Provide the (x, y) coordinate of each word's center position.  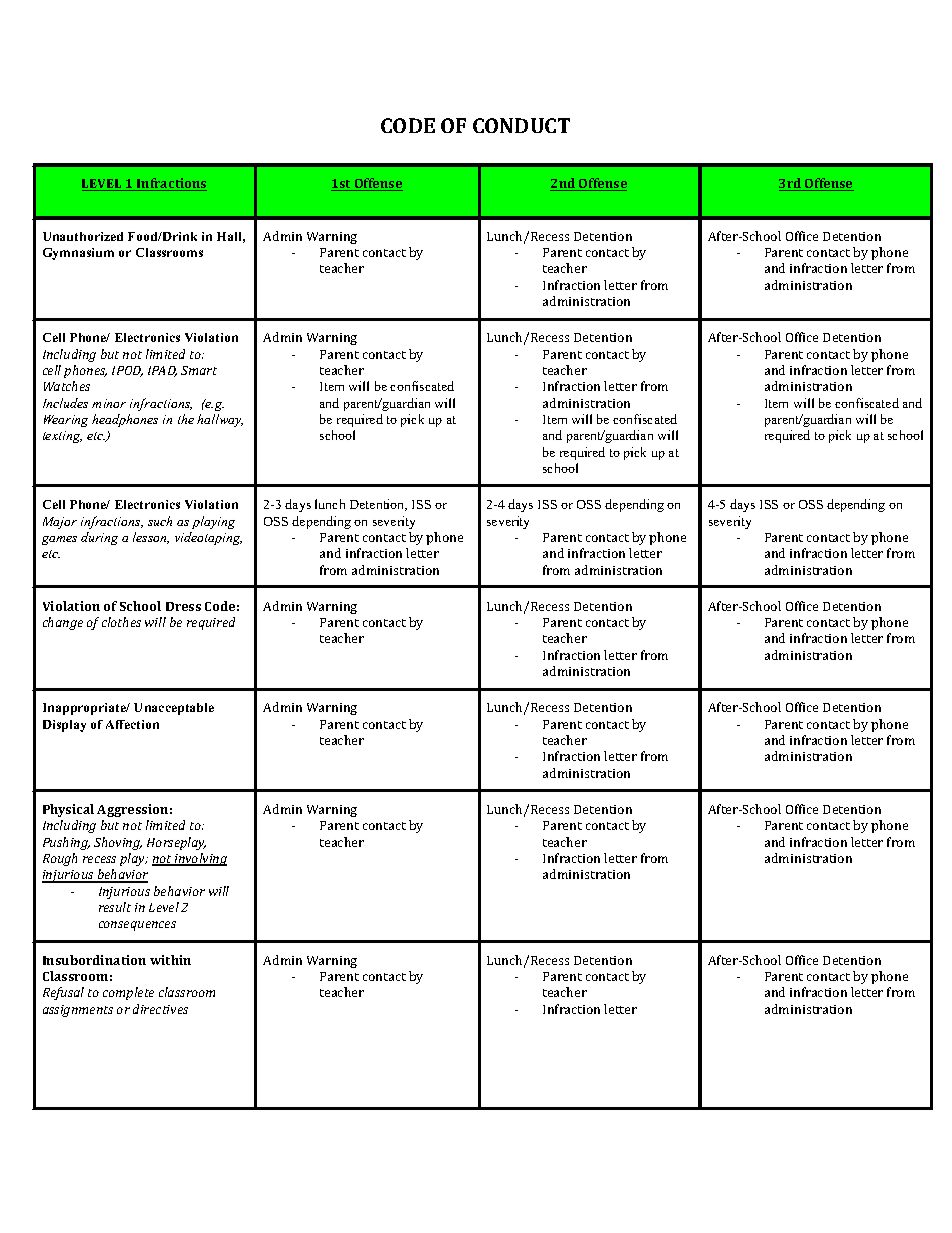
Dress (183, 606)
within (170, 960)
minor (109, 403)
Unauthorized (83, 236)
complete (128, 993)
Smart (199, 370)
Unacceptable (174, 709)
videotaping (208, 538)
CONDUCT (521, 125)
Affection (132, 724)
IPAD (162, 371)
